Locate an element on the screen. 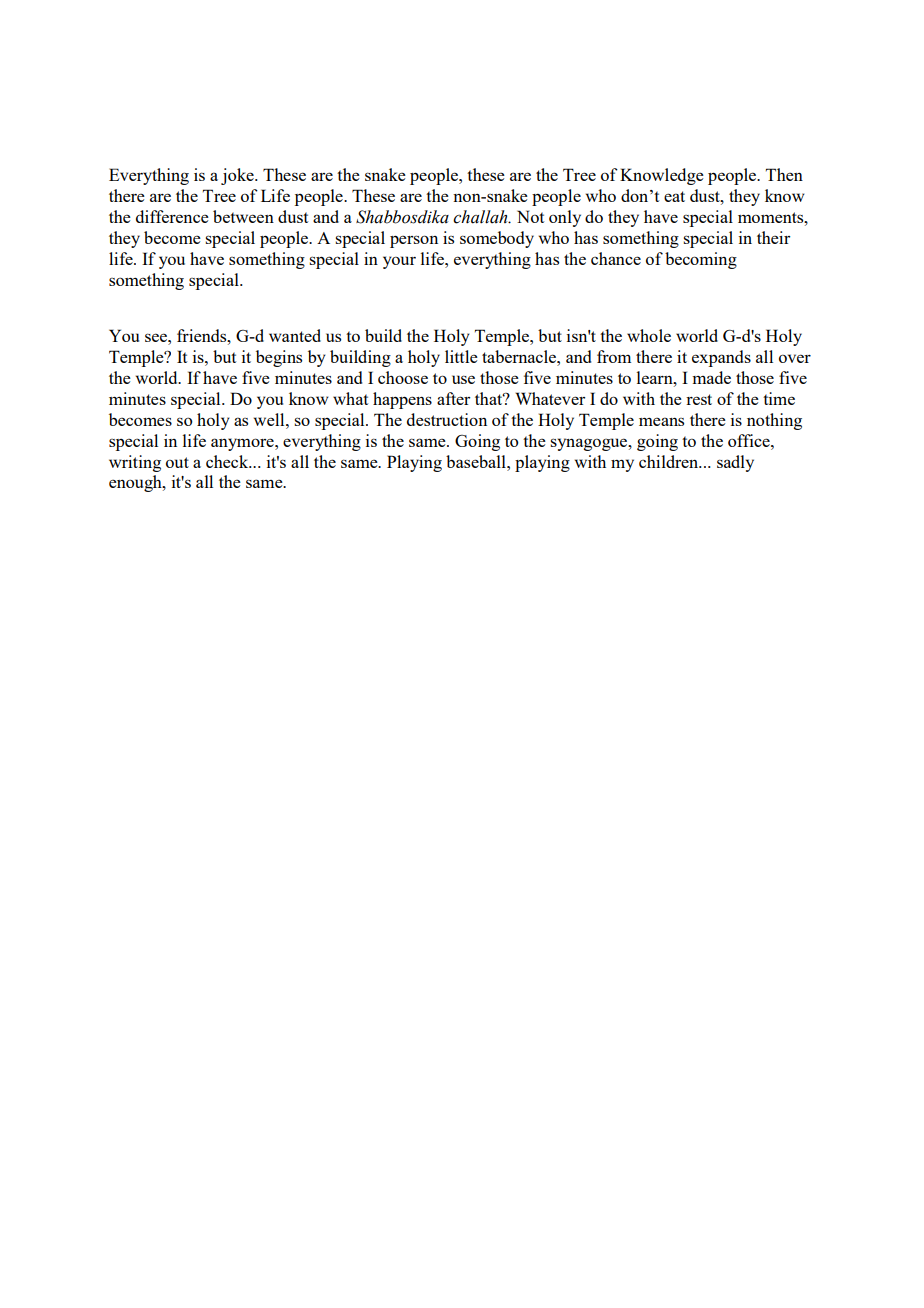 The width and height of the screenshot is (924, 1308). eat is located at coordinates (674, 196).
